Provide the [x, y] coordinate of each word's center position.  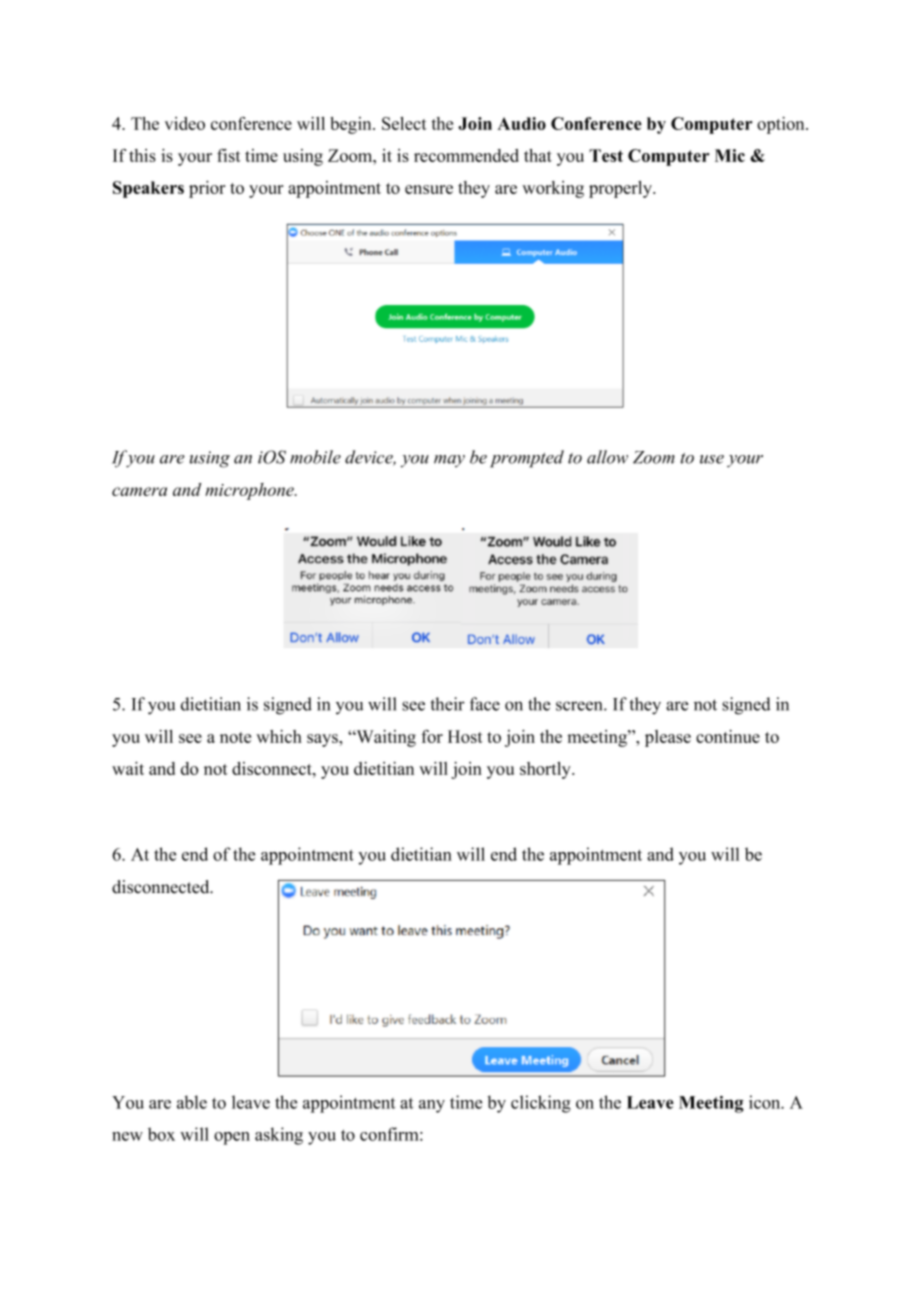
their [448, 704]
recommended [466, 155]
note [235, 737]
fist [229, 155]
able [192, 1102]
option [782, 125]
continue [728, 736]
